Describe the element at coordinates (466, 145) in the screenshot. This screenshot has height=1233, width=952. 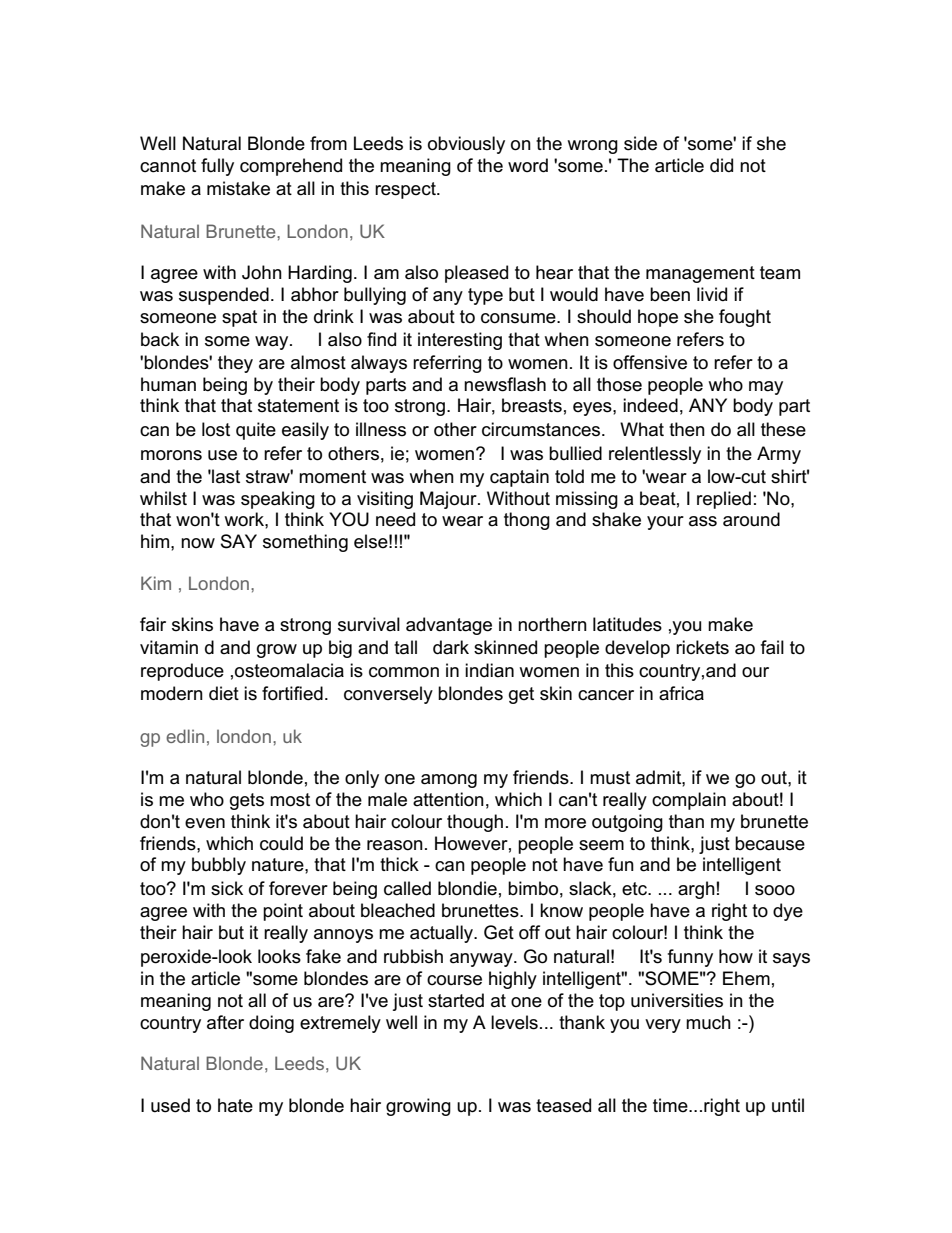
I see `obviously` at that location.
